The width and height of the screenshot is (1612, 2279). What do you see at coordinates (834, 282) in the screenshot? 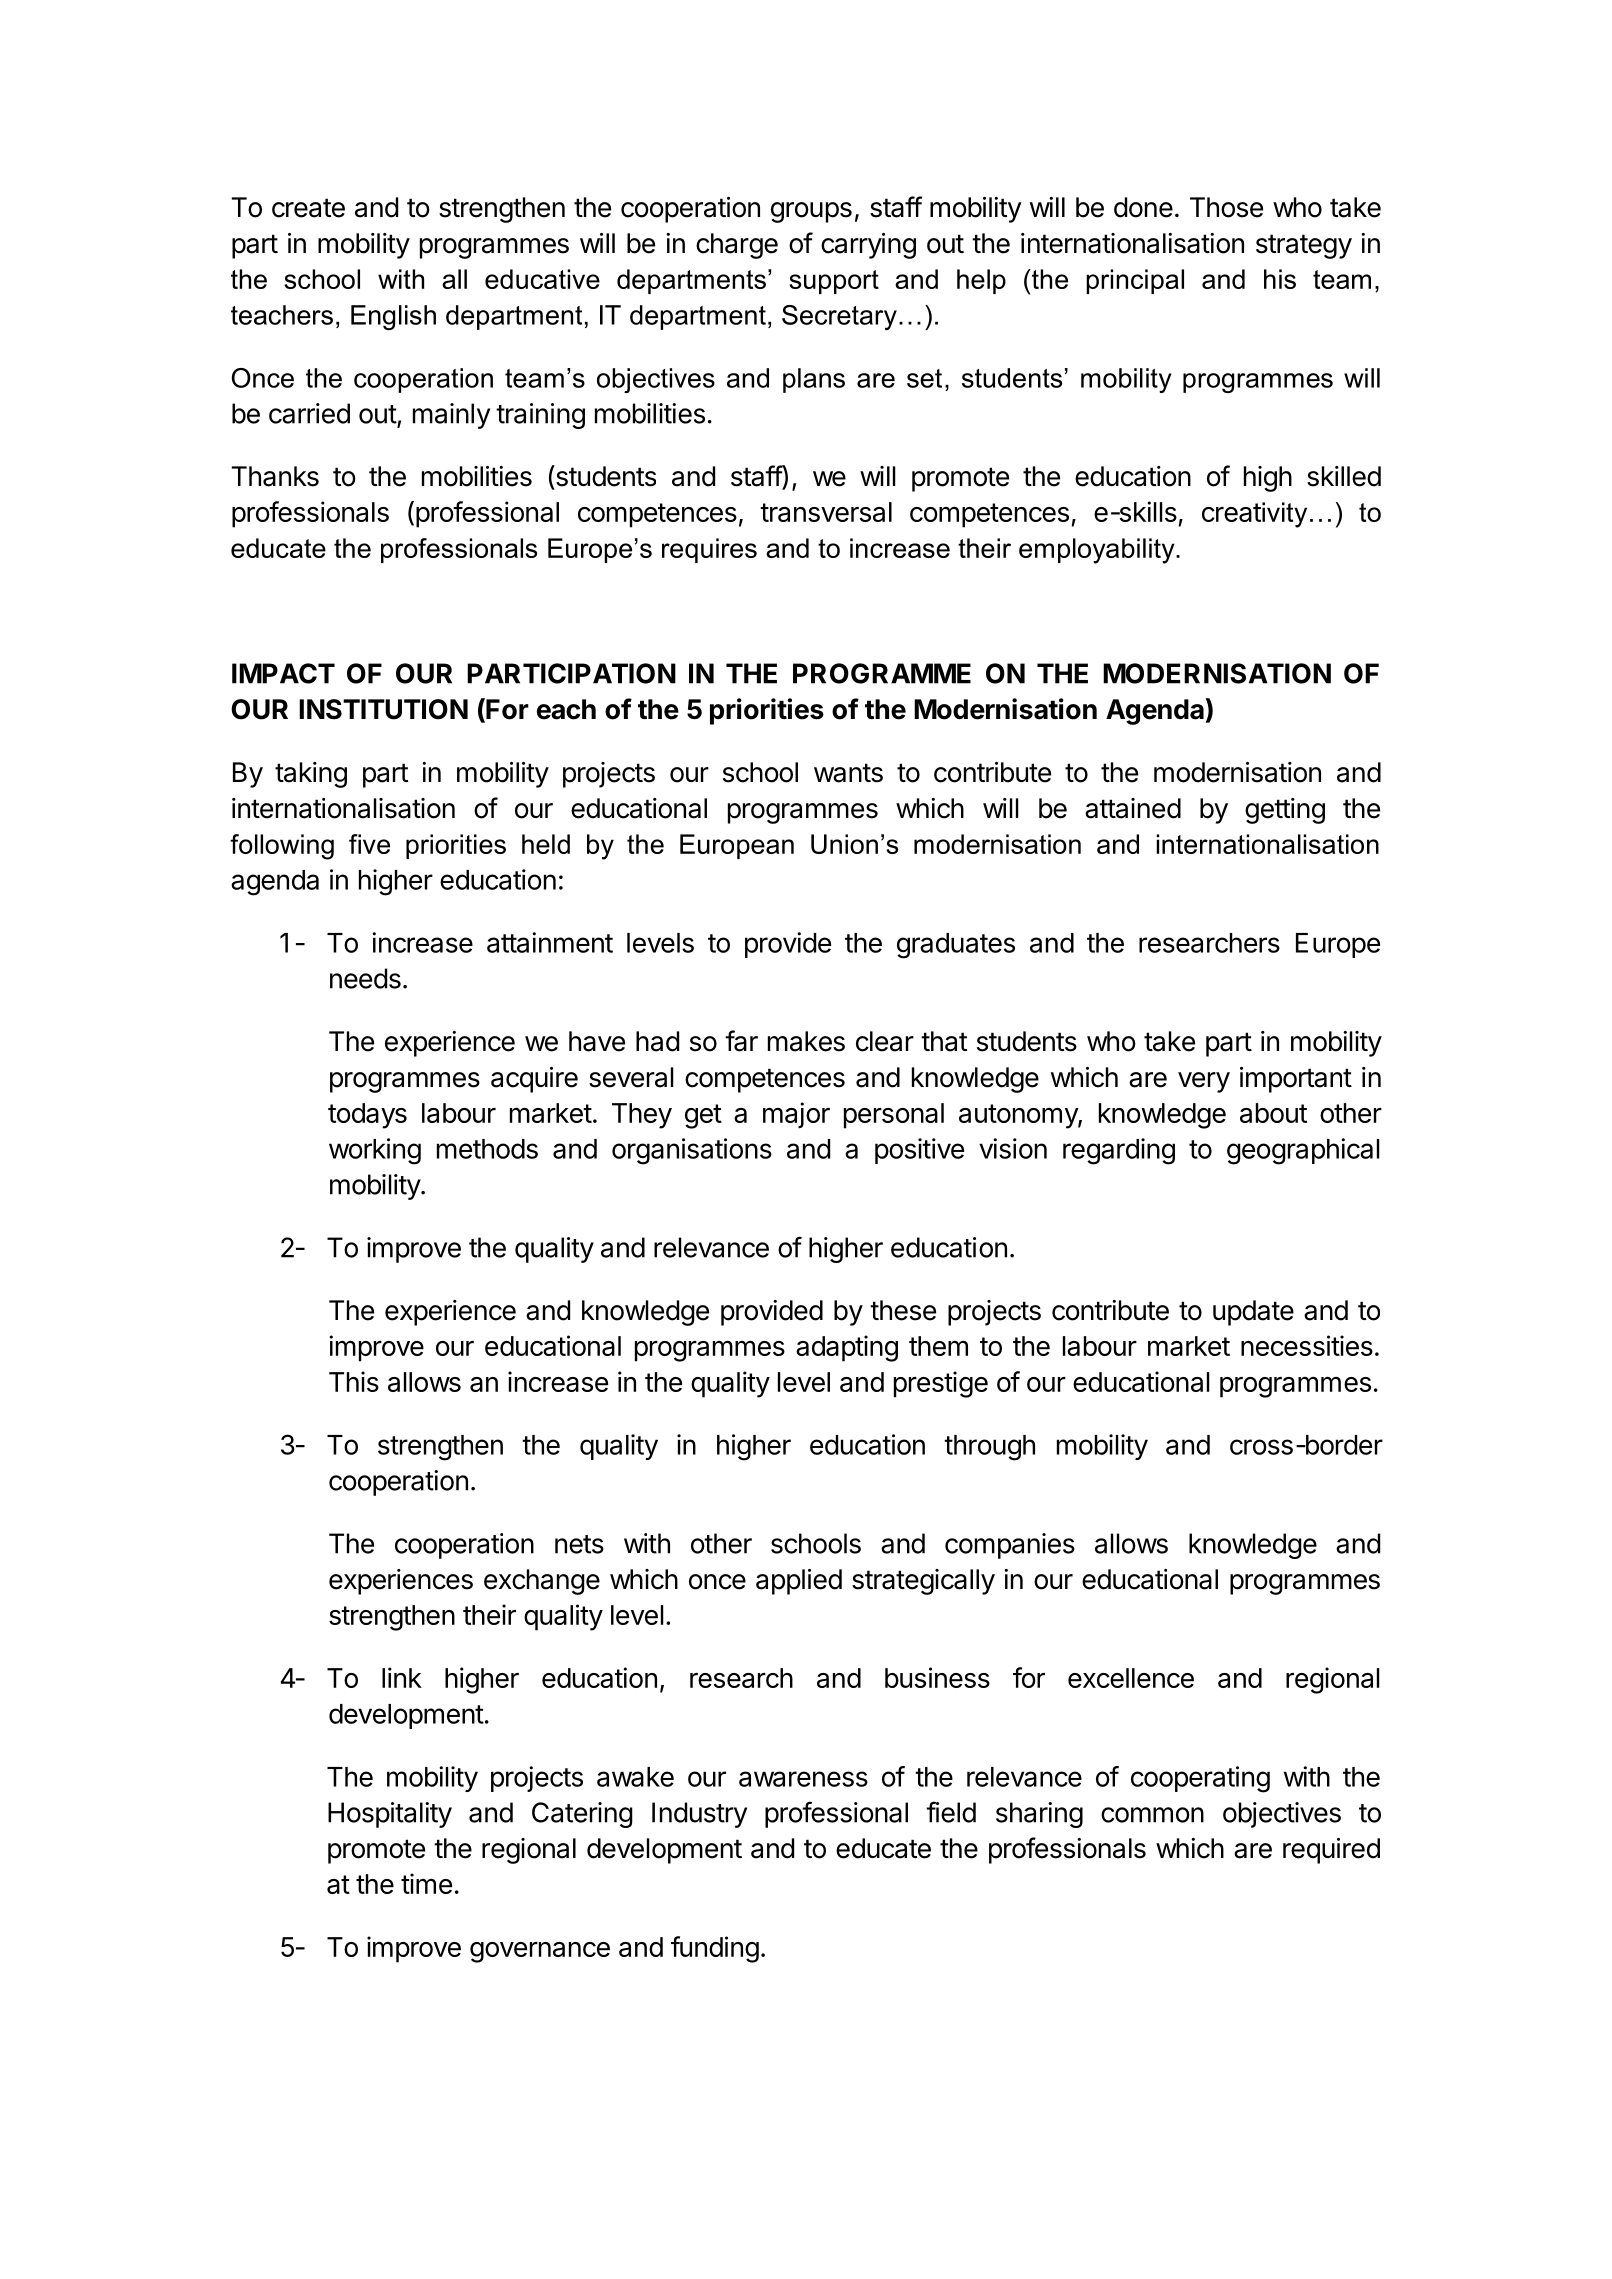
I see `support` at bounding box center [834, 282].
